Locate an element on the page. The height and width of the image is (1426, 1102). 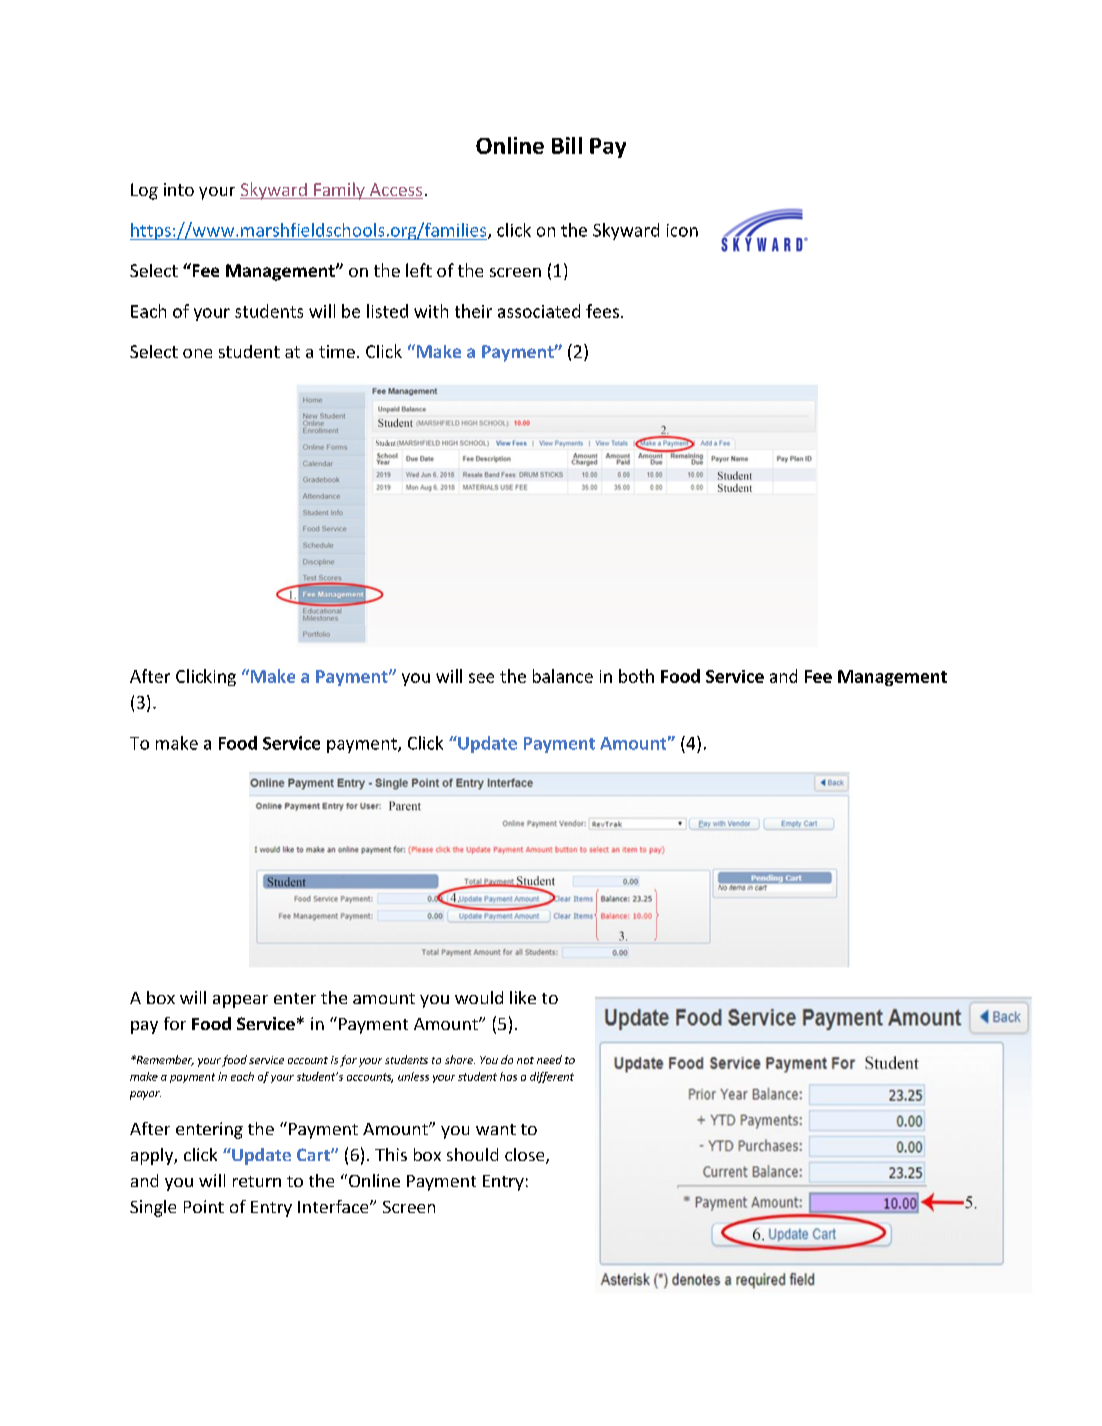
appear is located at coordinates (240, 1001).
